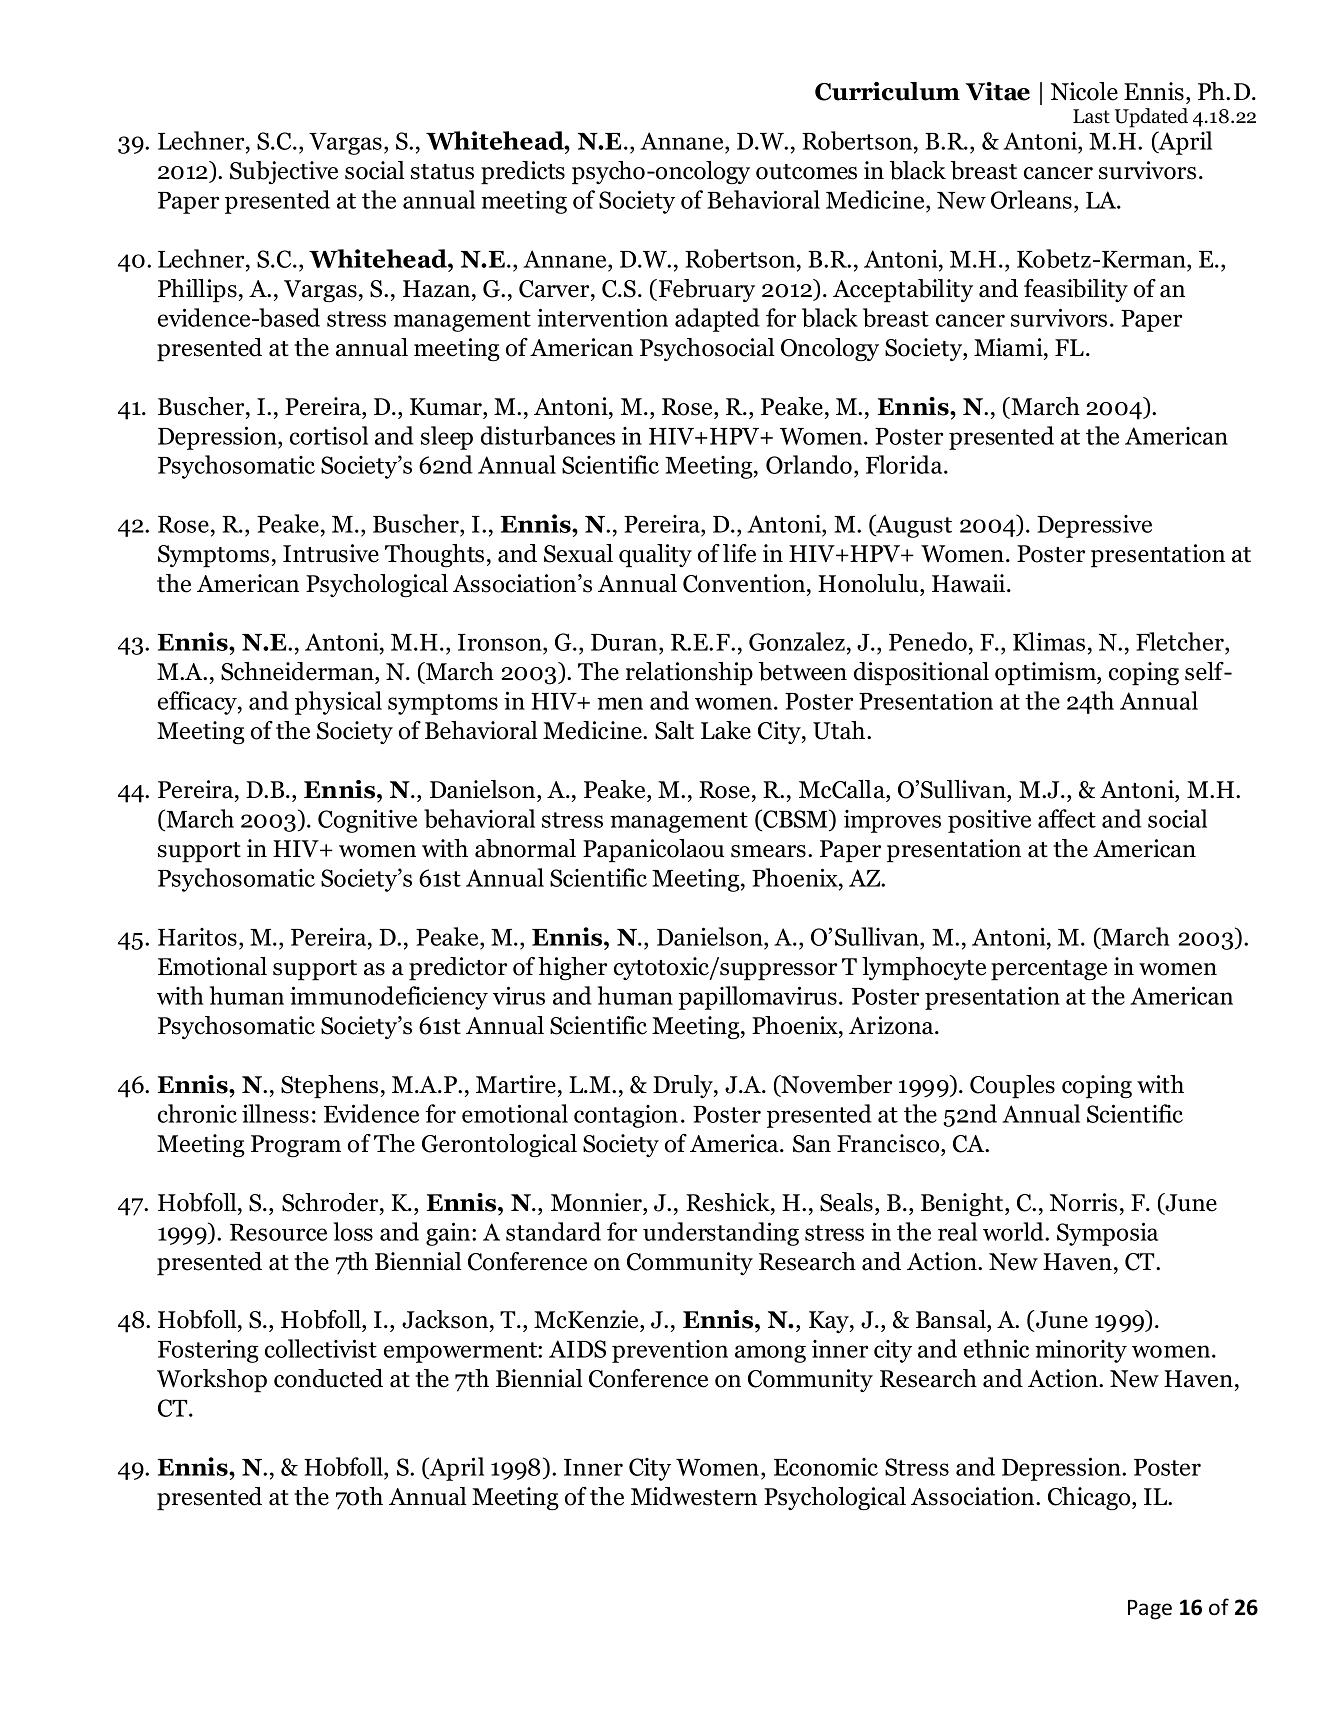 The image size is (1336, 1729). Describe the element at coordinates (328, 1378) in the document. I see `conducted` at that location.
